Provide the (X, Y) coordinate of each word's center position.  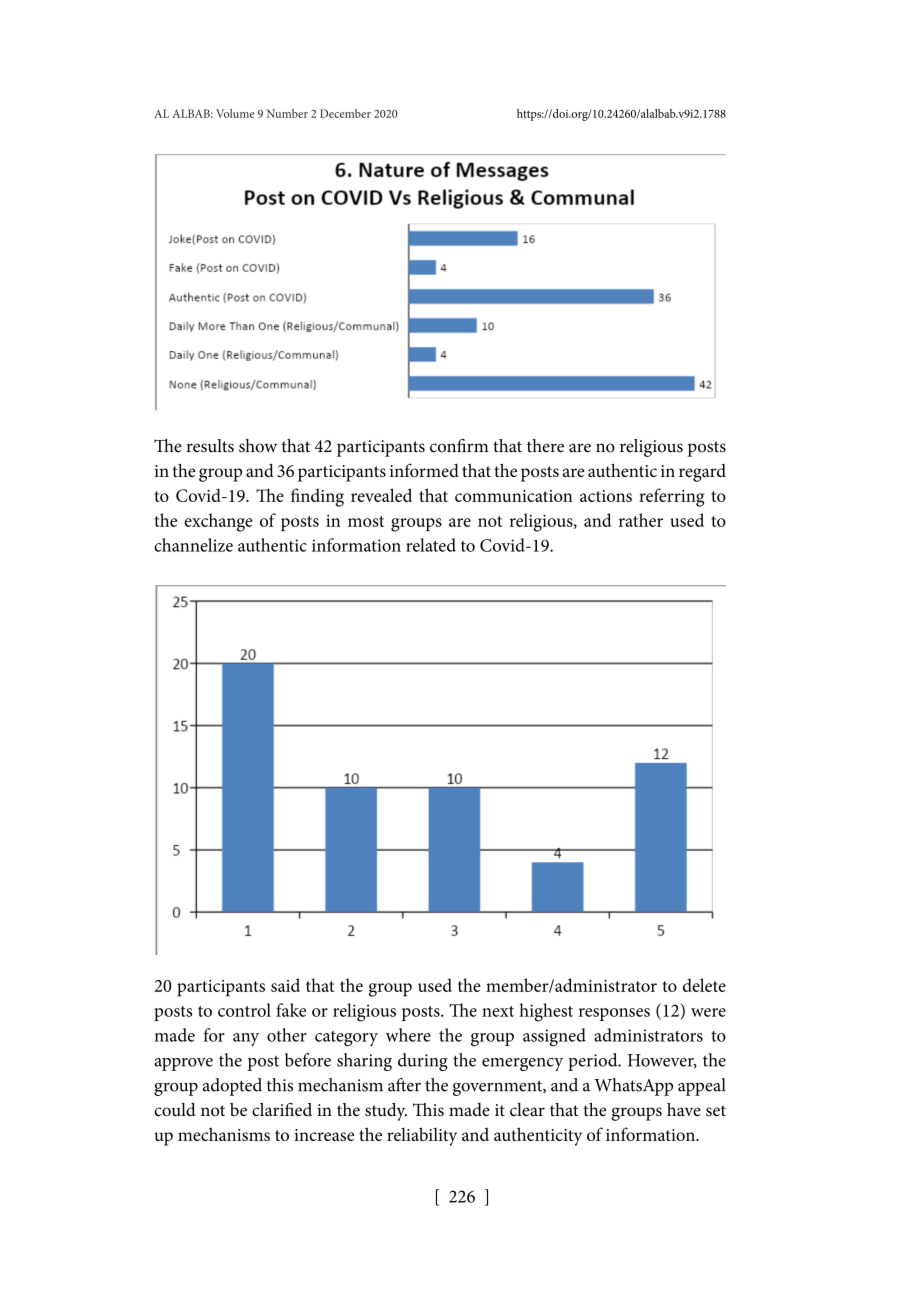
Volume (235, 113)
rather (641, 520)
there (545, 446)
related (431, 545)
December (345, 113)
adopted (232, 1087)
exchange (218, 522)
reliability (422, 1136)
